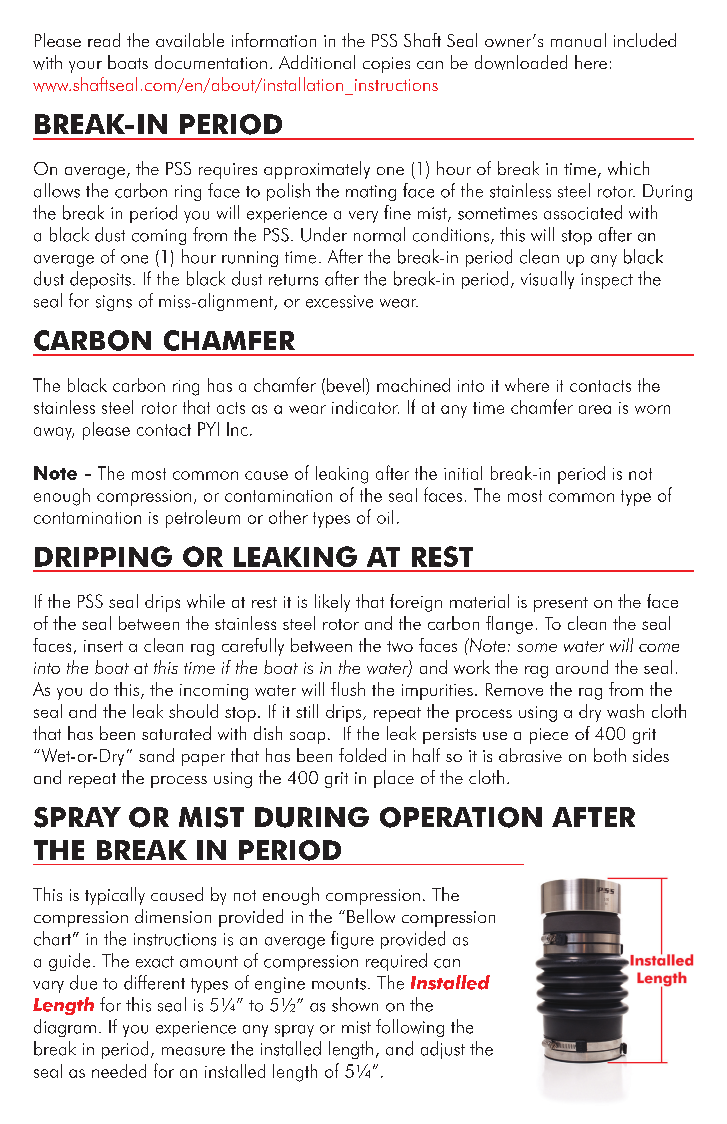 This document has width=727, height=1124. What do you see at coordinates (385, 517) in the document?
I see `oil` at bounding box center [385, 517].
